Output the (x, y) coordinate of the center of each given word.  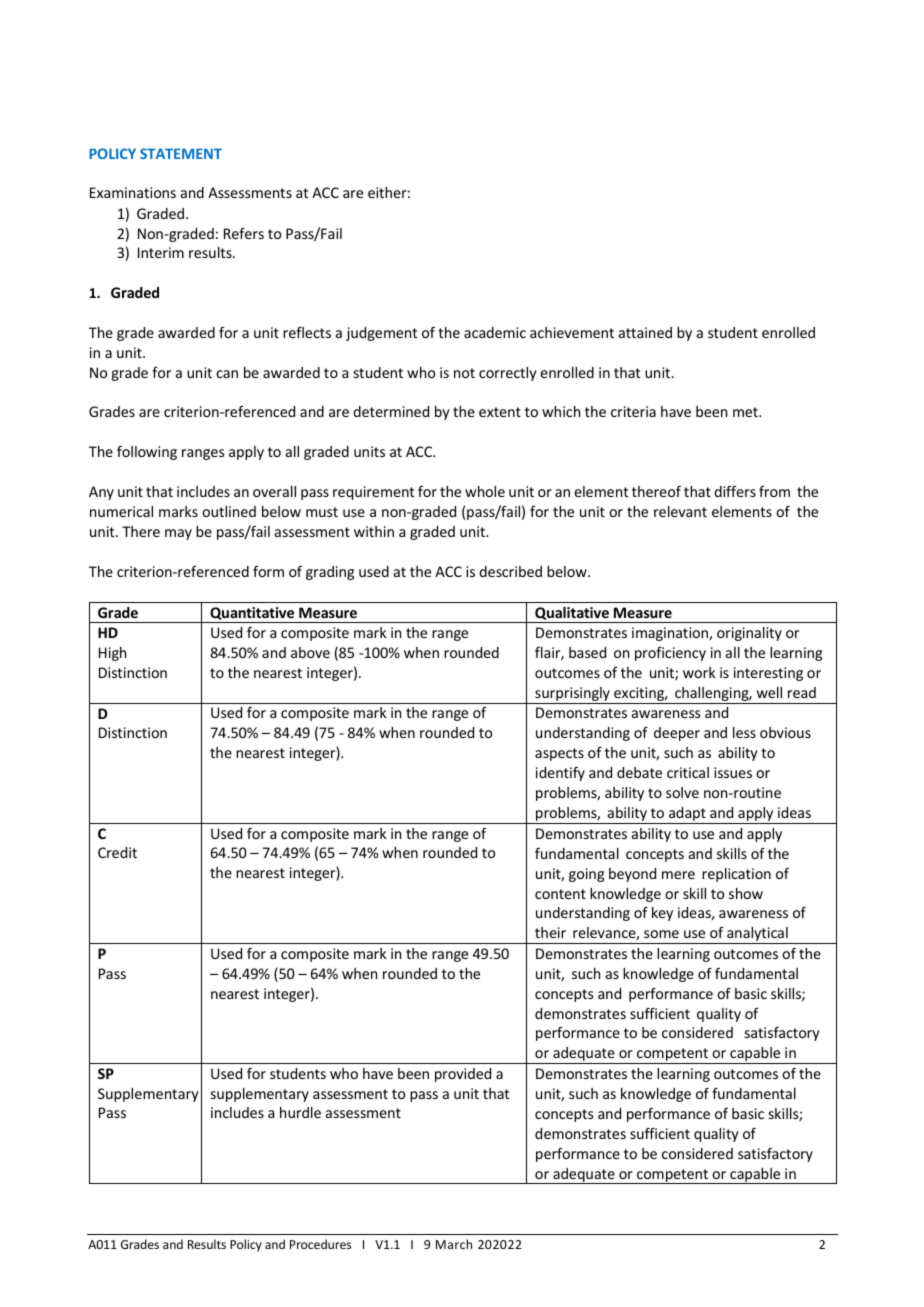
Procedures (320, 1244)
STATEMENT (181, 153)
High (112, 654)
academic (495, 332)
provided (463, 1075)
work (699, 672)
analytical (757, 935)
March (454, 1244)
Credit (117, 852)
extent (500, 412)
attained (645, 332)
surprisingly (572, 695)
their (550, 932)
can (227, 374)
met (746, 412)
